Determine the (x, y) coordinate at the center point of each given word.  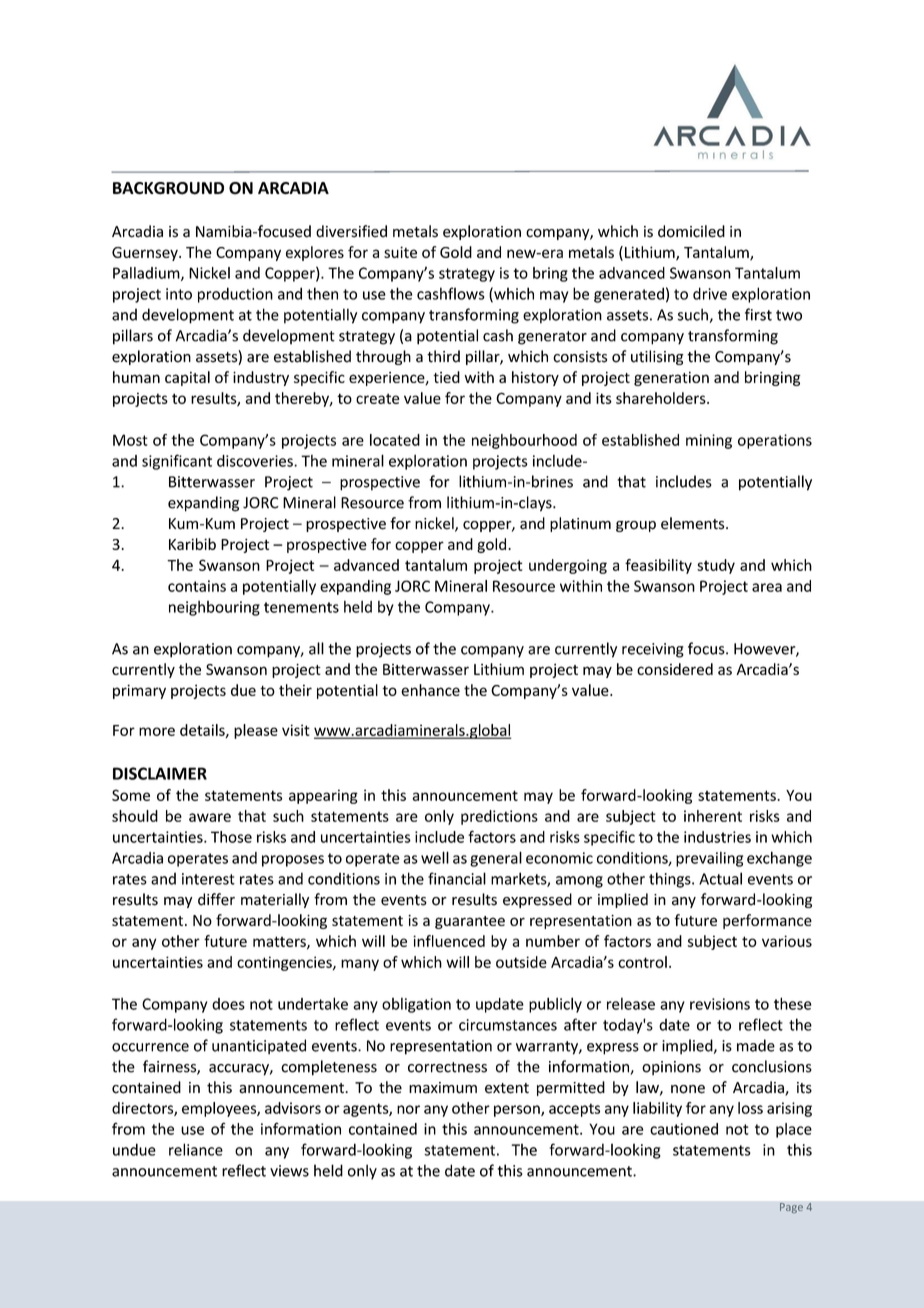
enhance (430, 690)
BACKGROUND (168, 188)
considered (675, 669)
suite (400, 252)
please (256, 731)
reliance (196, 1149)
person (518, 1111)
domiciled (691, 231)
